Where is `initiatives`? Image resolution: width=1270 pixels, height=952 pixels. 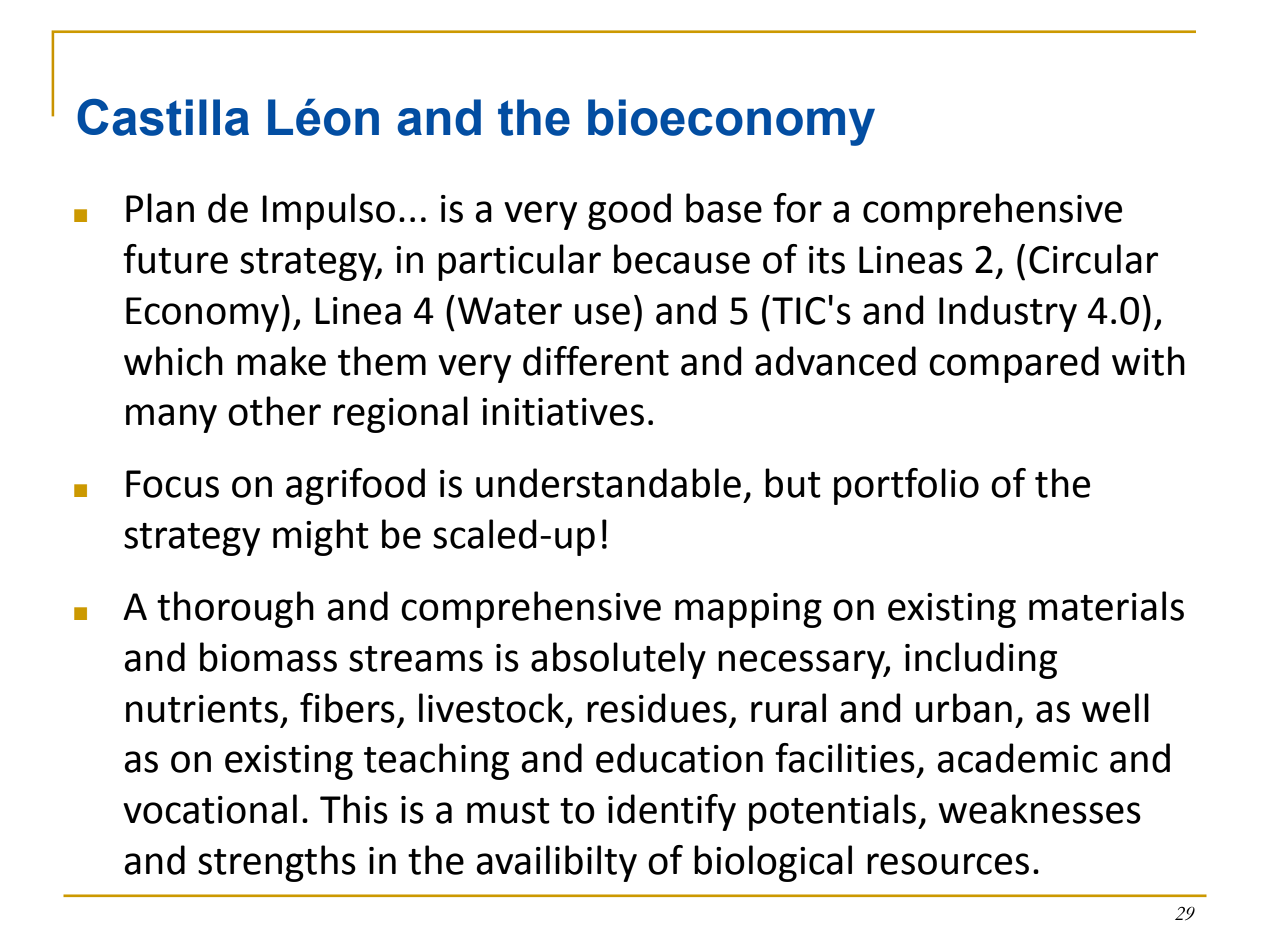
initiatives is located at coordinates (563, 412).
